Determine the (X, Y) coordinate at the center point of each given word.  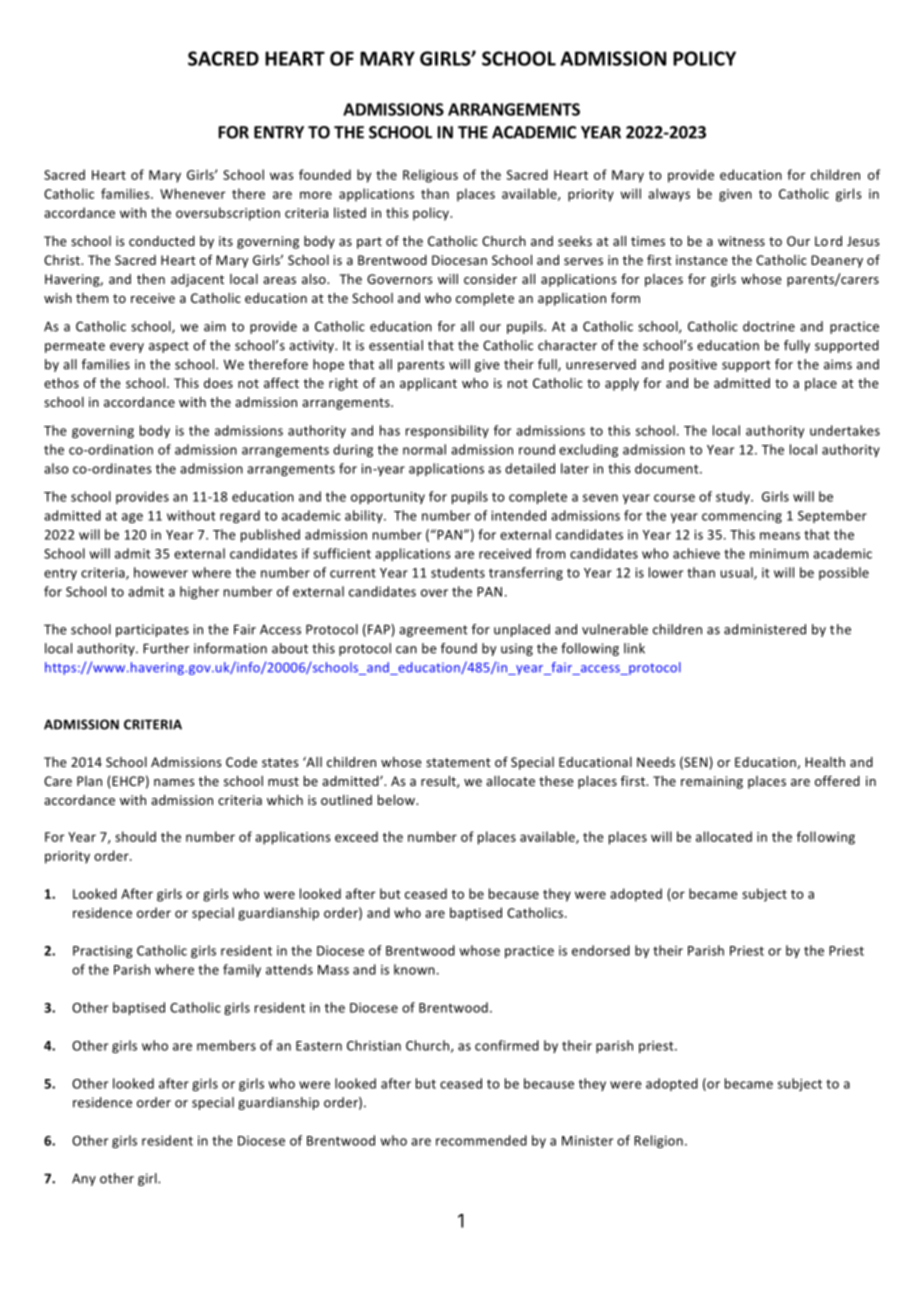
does (218, 383)
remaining (712, 782)
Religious (430, 176)
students (458, 572)
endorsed (601, 950)
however (161, 572)
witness (741, 241)
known (414, 969)
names (174, 782)
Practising (103, 952)
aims (838, 364)
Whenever (193, 193)
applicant (428, 384)
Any (84, 1179)
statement (458, 762)
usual (738, 573)
